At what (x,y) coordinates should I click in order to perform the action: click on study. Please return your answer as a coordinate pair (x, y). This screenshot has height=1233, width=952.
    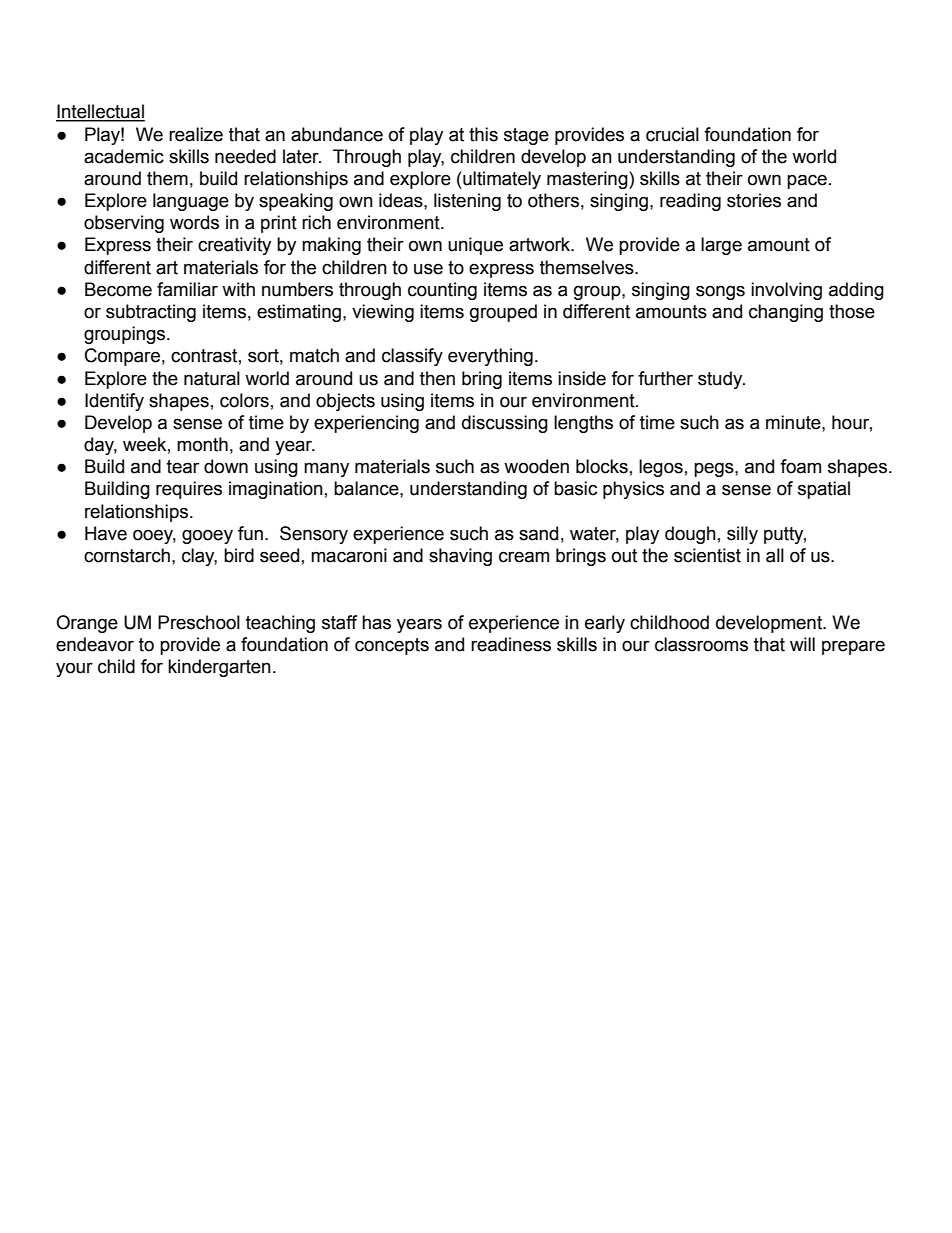
    Looking at the image, I should click on (721, 380).
